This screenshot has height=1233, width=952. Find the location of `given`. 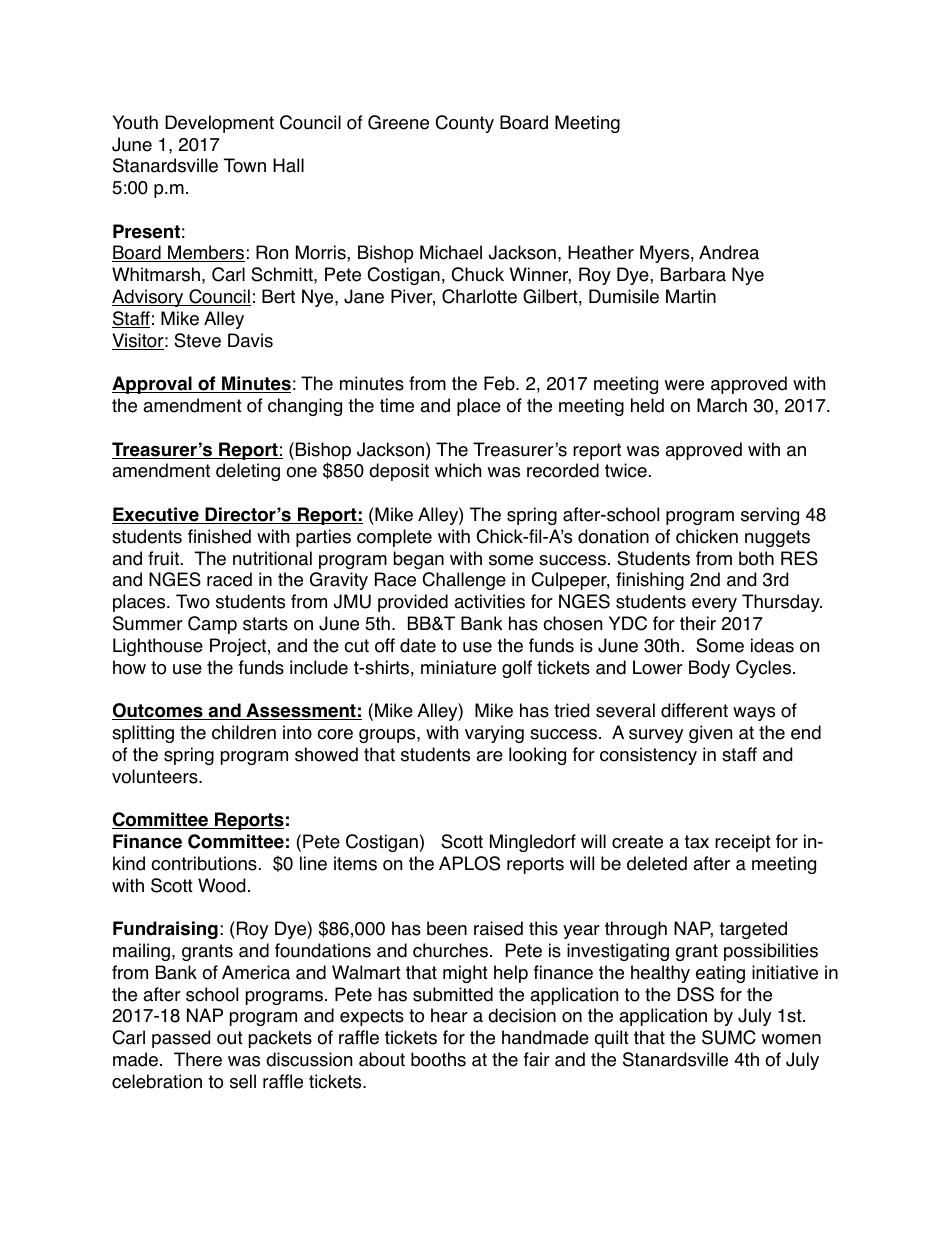

given is located at coordinates (710, 734).
